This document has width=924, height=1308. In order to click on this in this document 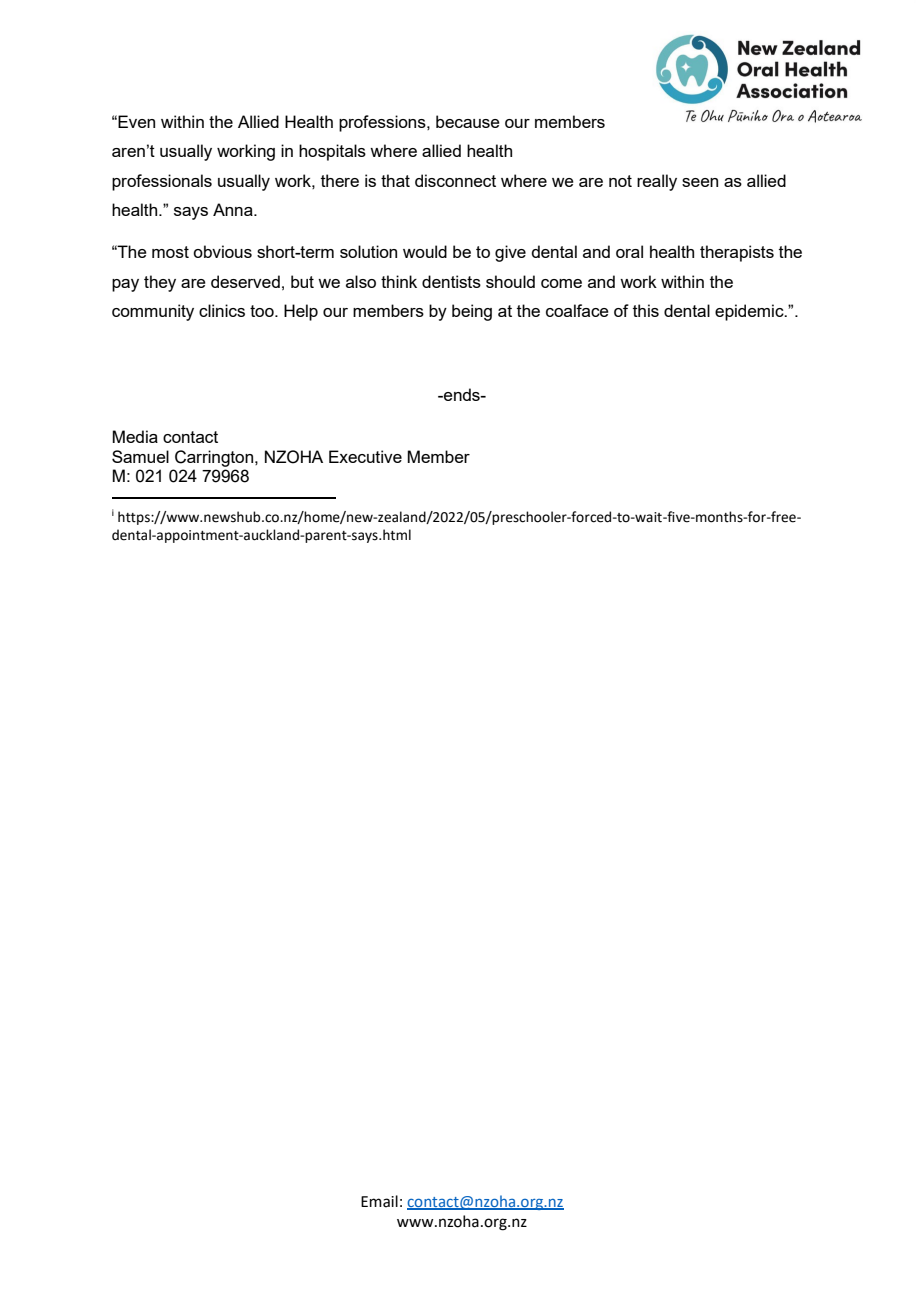, I will do `click(646, 310)`.
